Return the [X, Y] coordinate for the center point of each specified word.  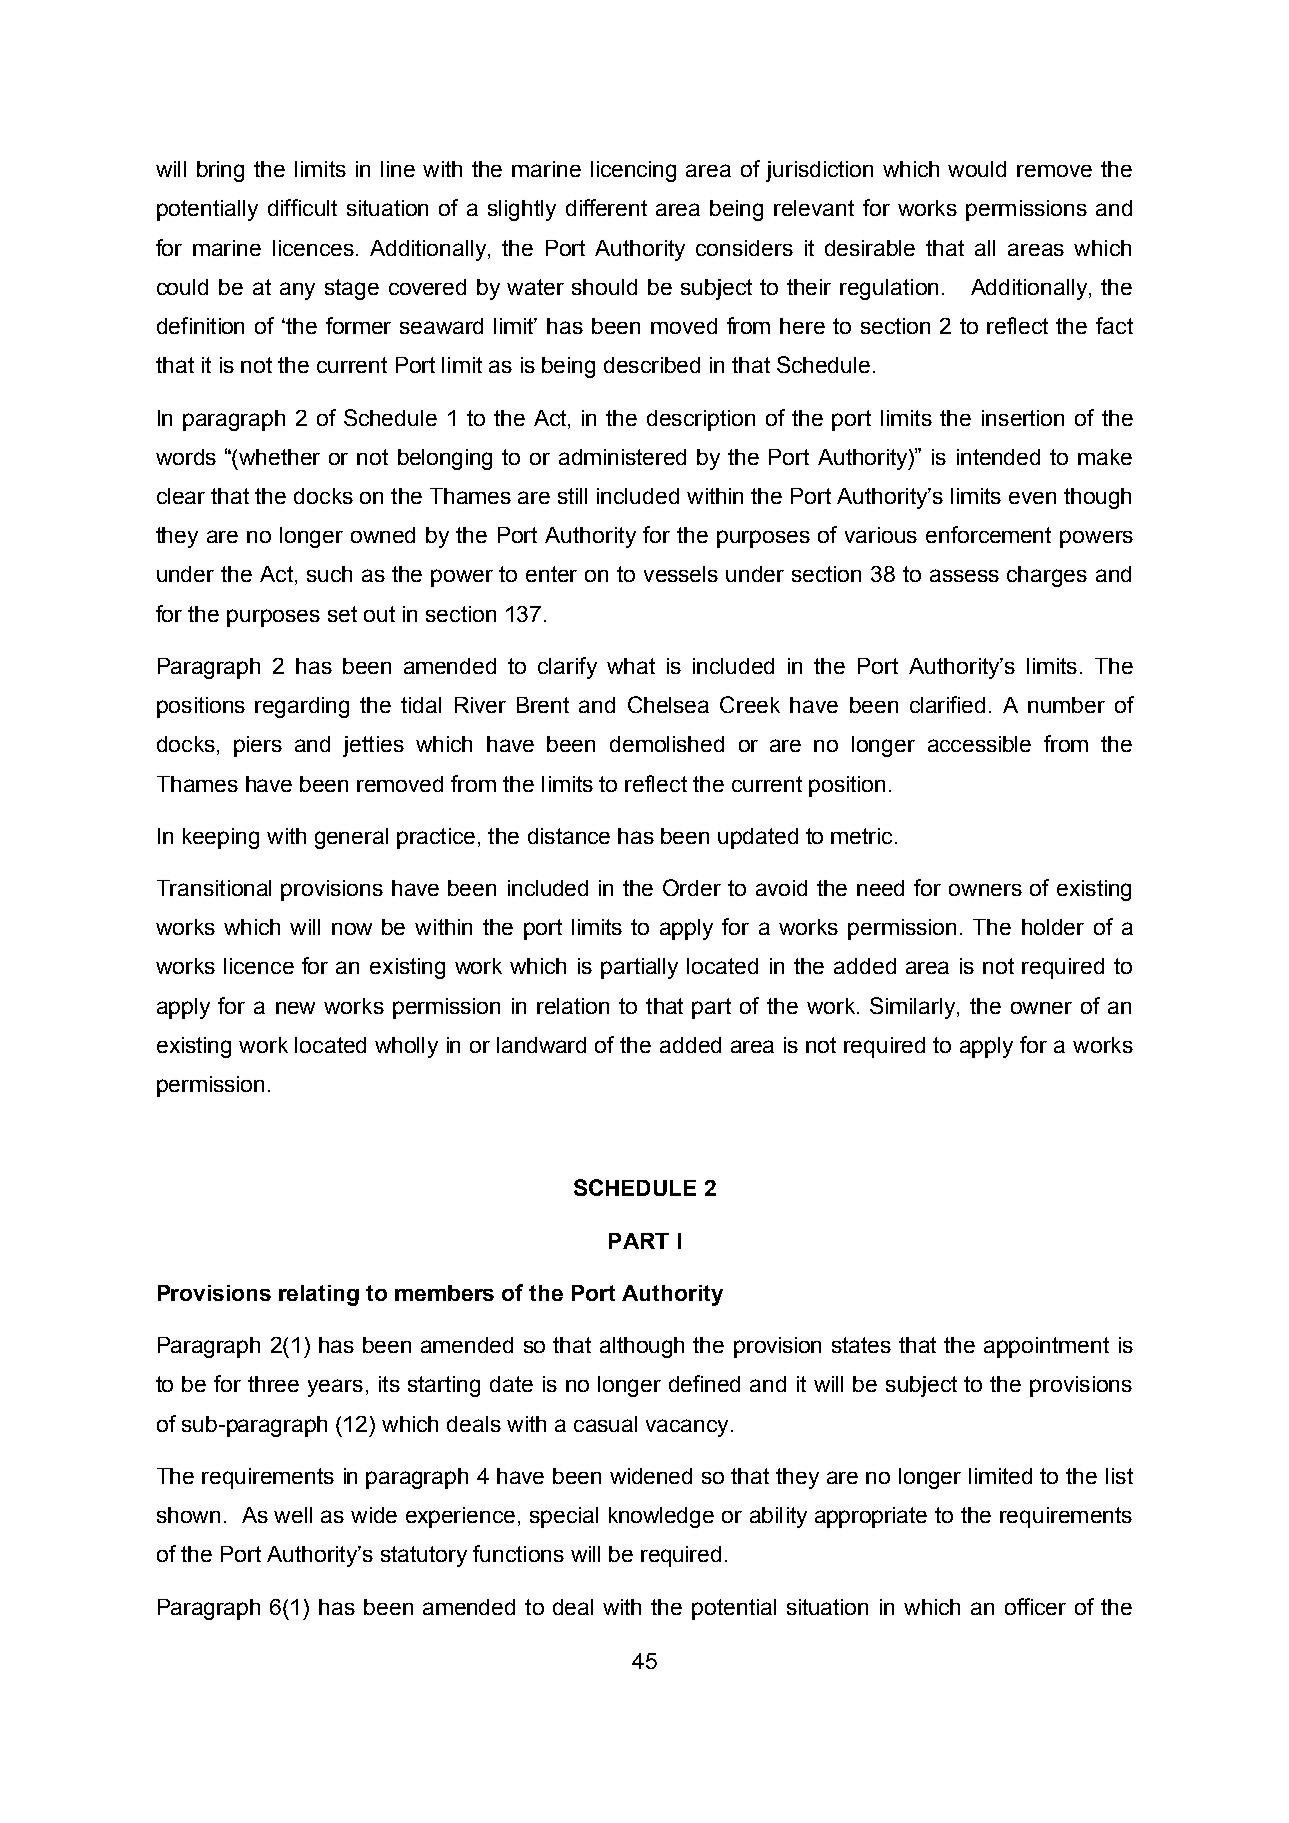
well [293, 1515]
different [606, 207]
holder [1053, 927]
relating [319, 1295]
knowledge [661, 1517]
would [977, 169]
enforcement [988, 534]
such [329, 574]
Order [692, 887]
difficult [302, 207]
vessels [681, 574]
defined [704, 1383]
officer [1035, 1606]
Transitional [214, 888]
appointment [1046, 1347]
